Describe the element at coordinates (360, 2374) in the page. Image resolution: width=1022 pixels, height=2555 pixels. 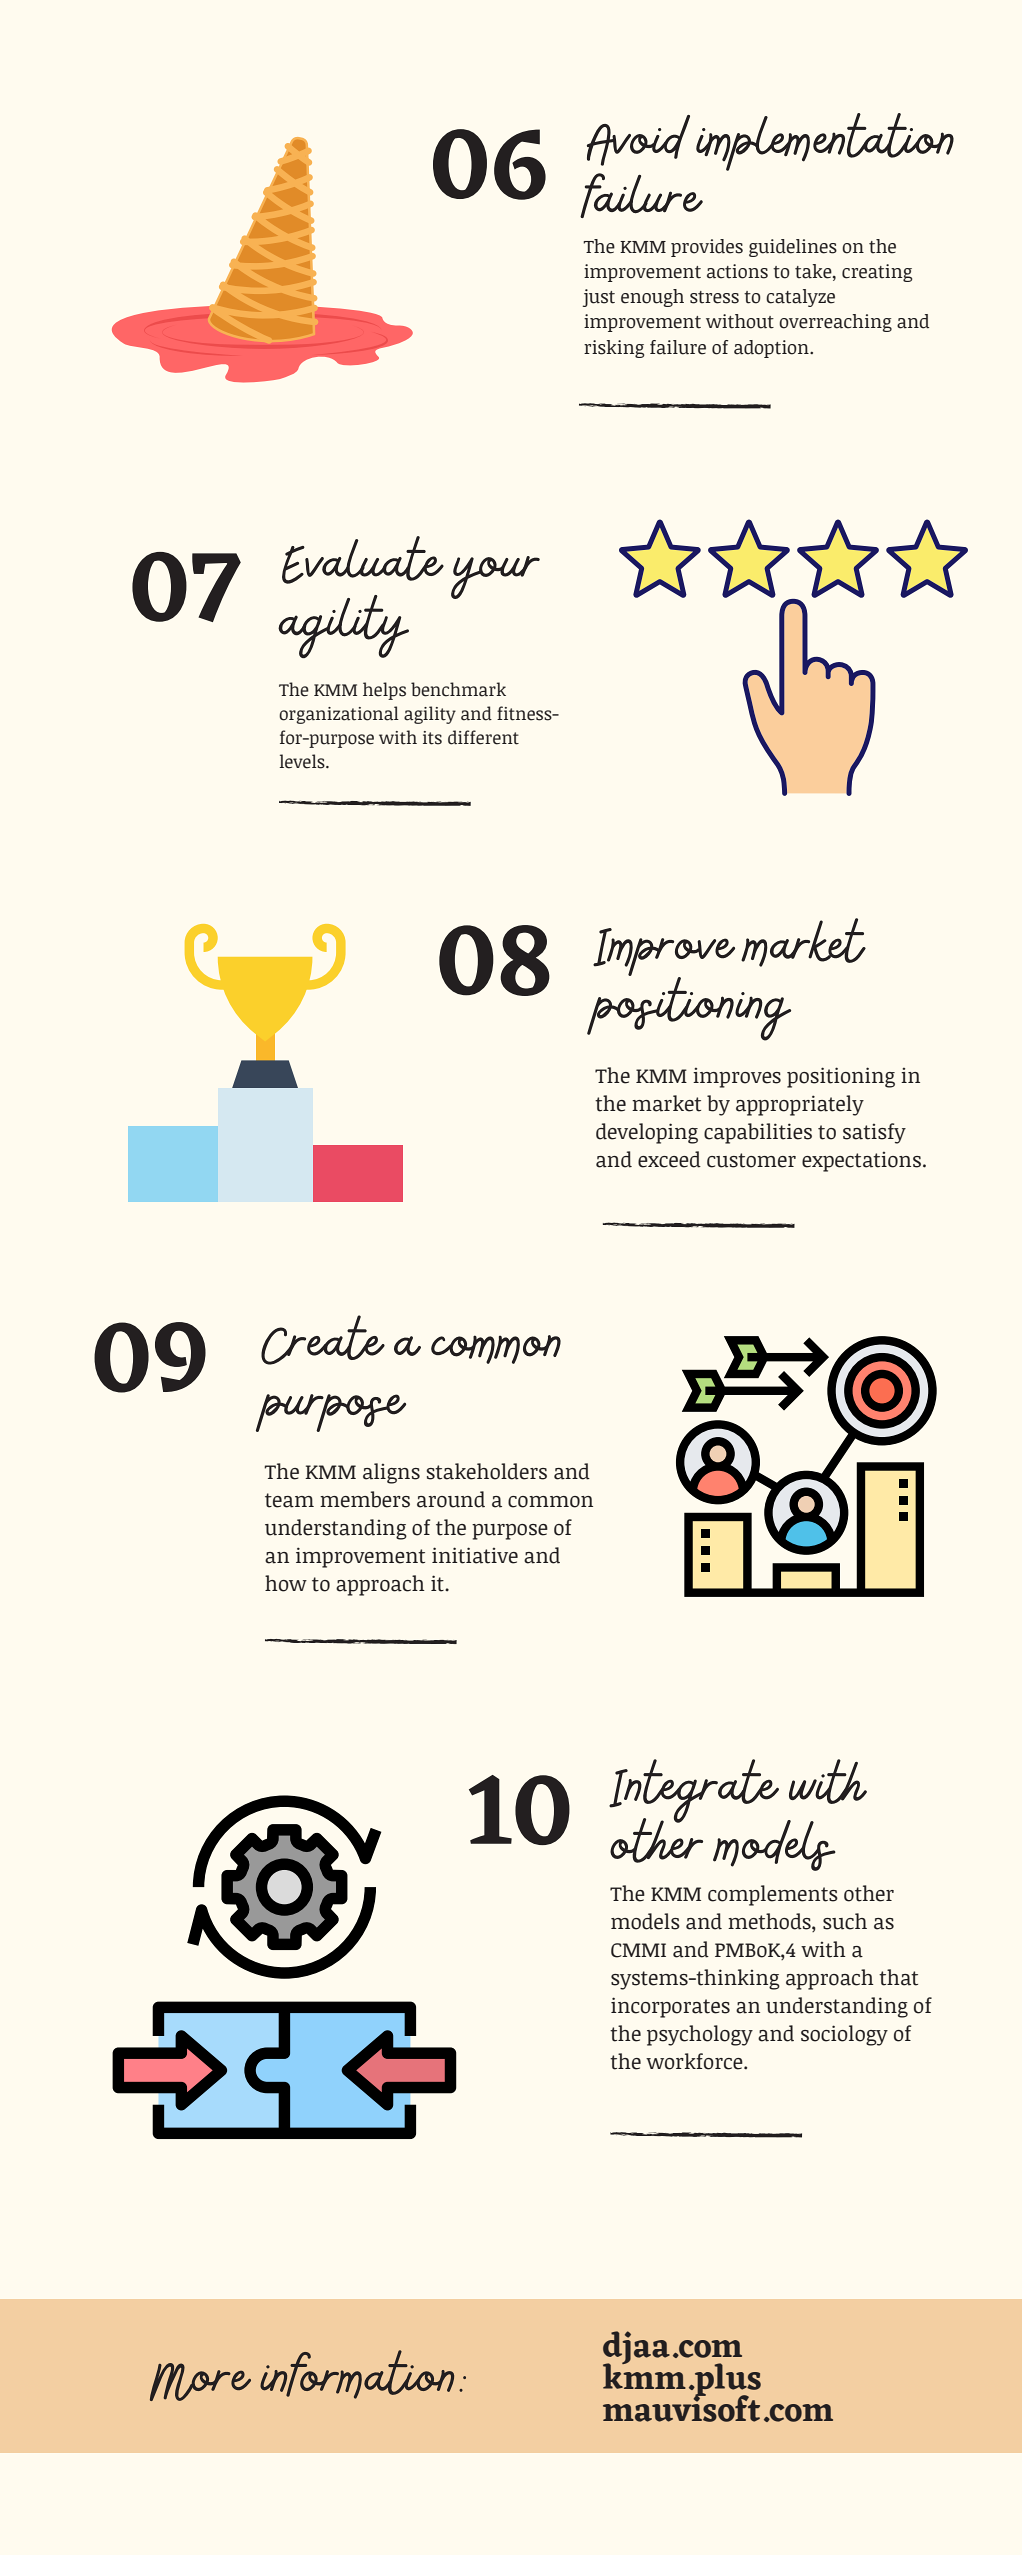
I see `information` at that location.
